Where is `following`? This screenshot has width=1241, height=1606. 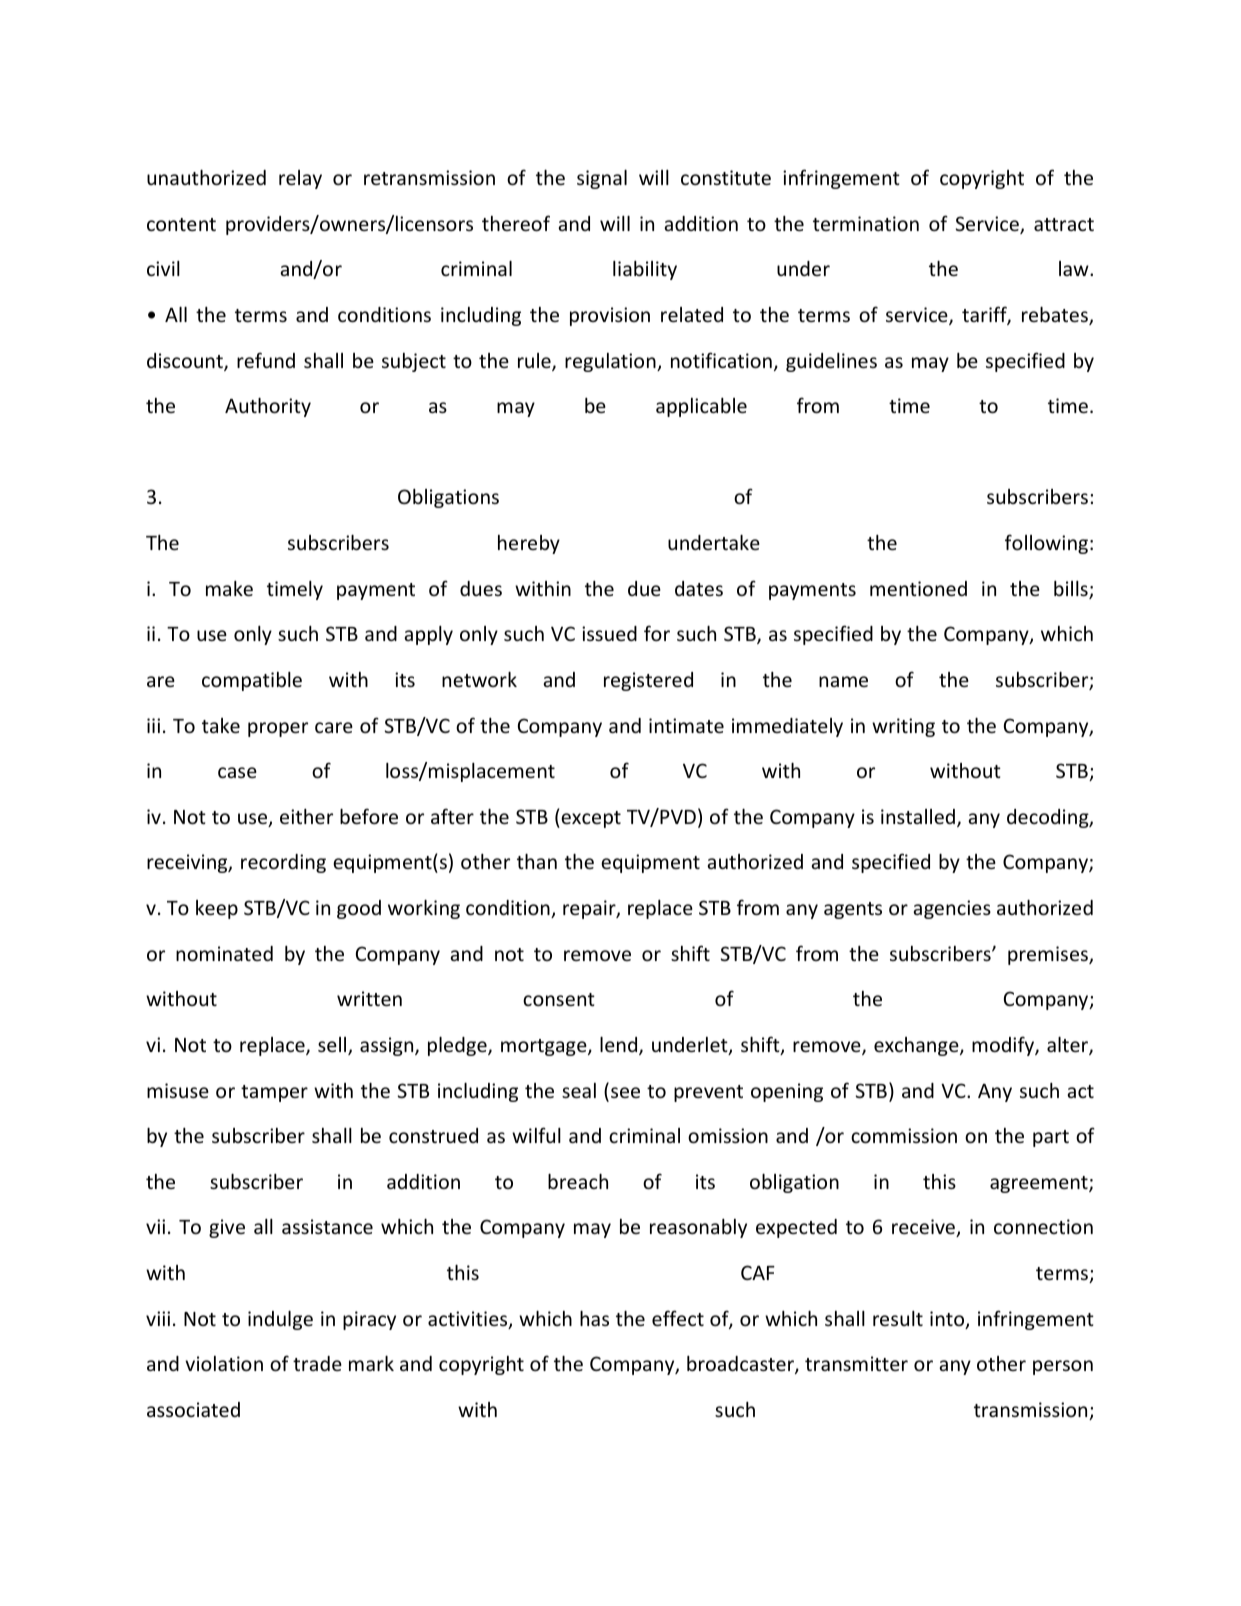 following is located at coordinates (1046, 544).
